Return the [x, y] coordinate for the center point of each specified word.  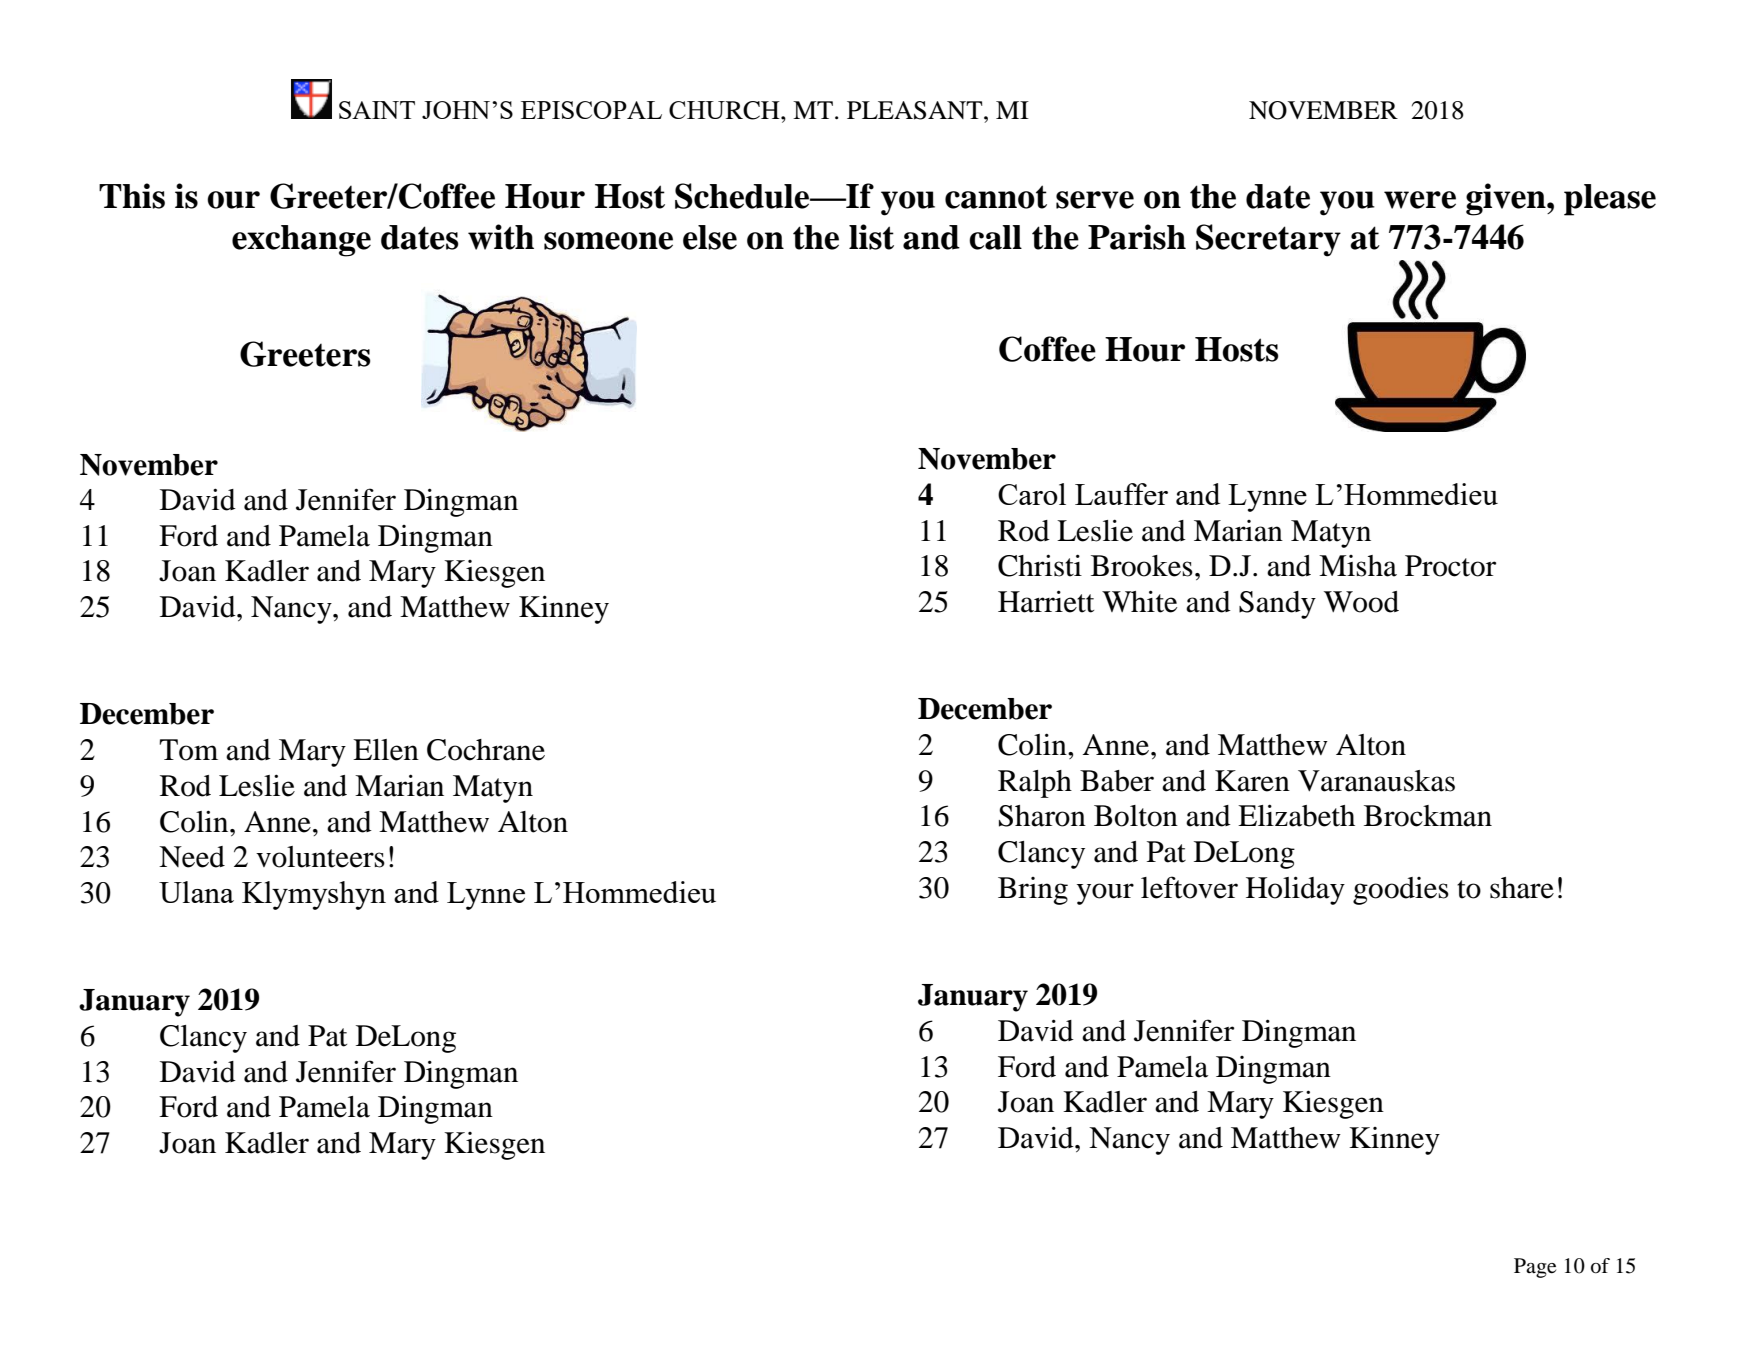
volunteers [320, 857]
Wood [1361, 602]
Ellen [386, 750]
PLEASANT [916, 110]
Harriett [1046, 601]
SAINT [377, 110]
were [1420, 200]
